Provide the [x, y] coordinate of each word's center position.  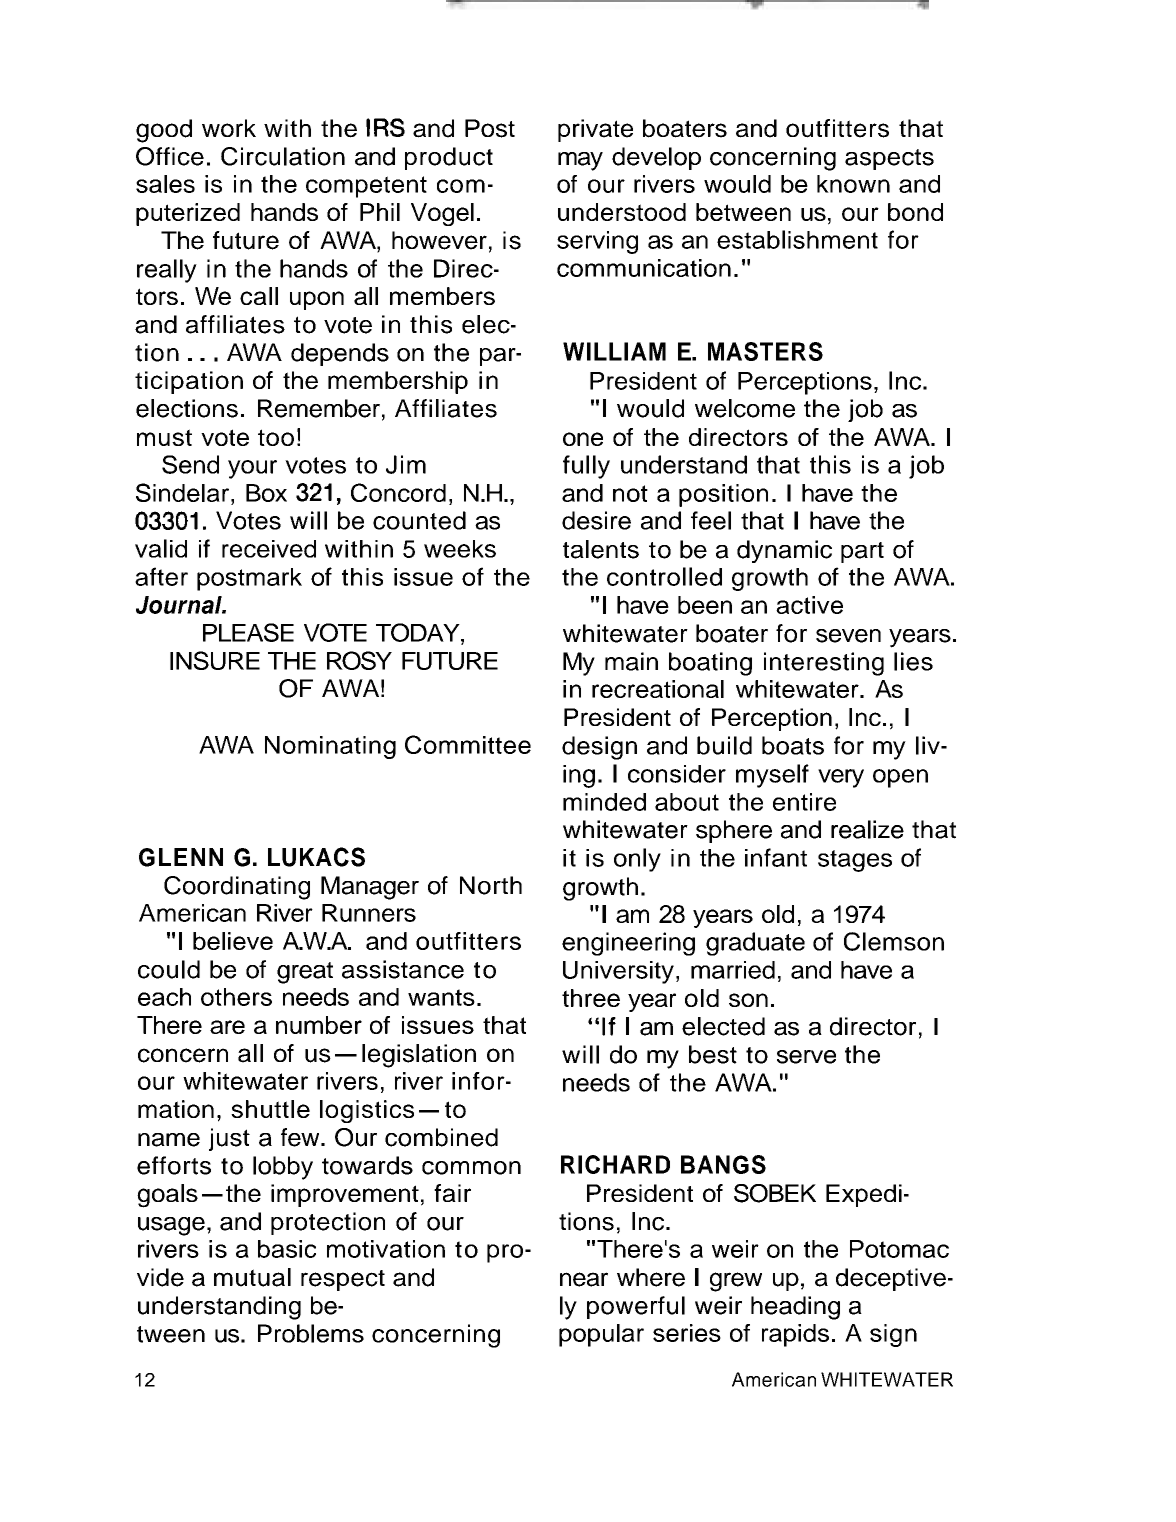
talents [601, 549]
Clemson [894, 941]
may [580, 161]
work [229, 128]
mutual [252, 1277]
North [491, 885]
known [853, 184]
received [269, 549]
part [862, 552]
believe [233, 941]
